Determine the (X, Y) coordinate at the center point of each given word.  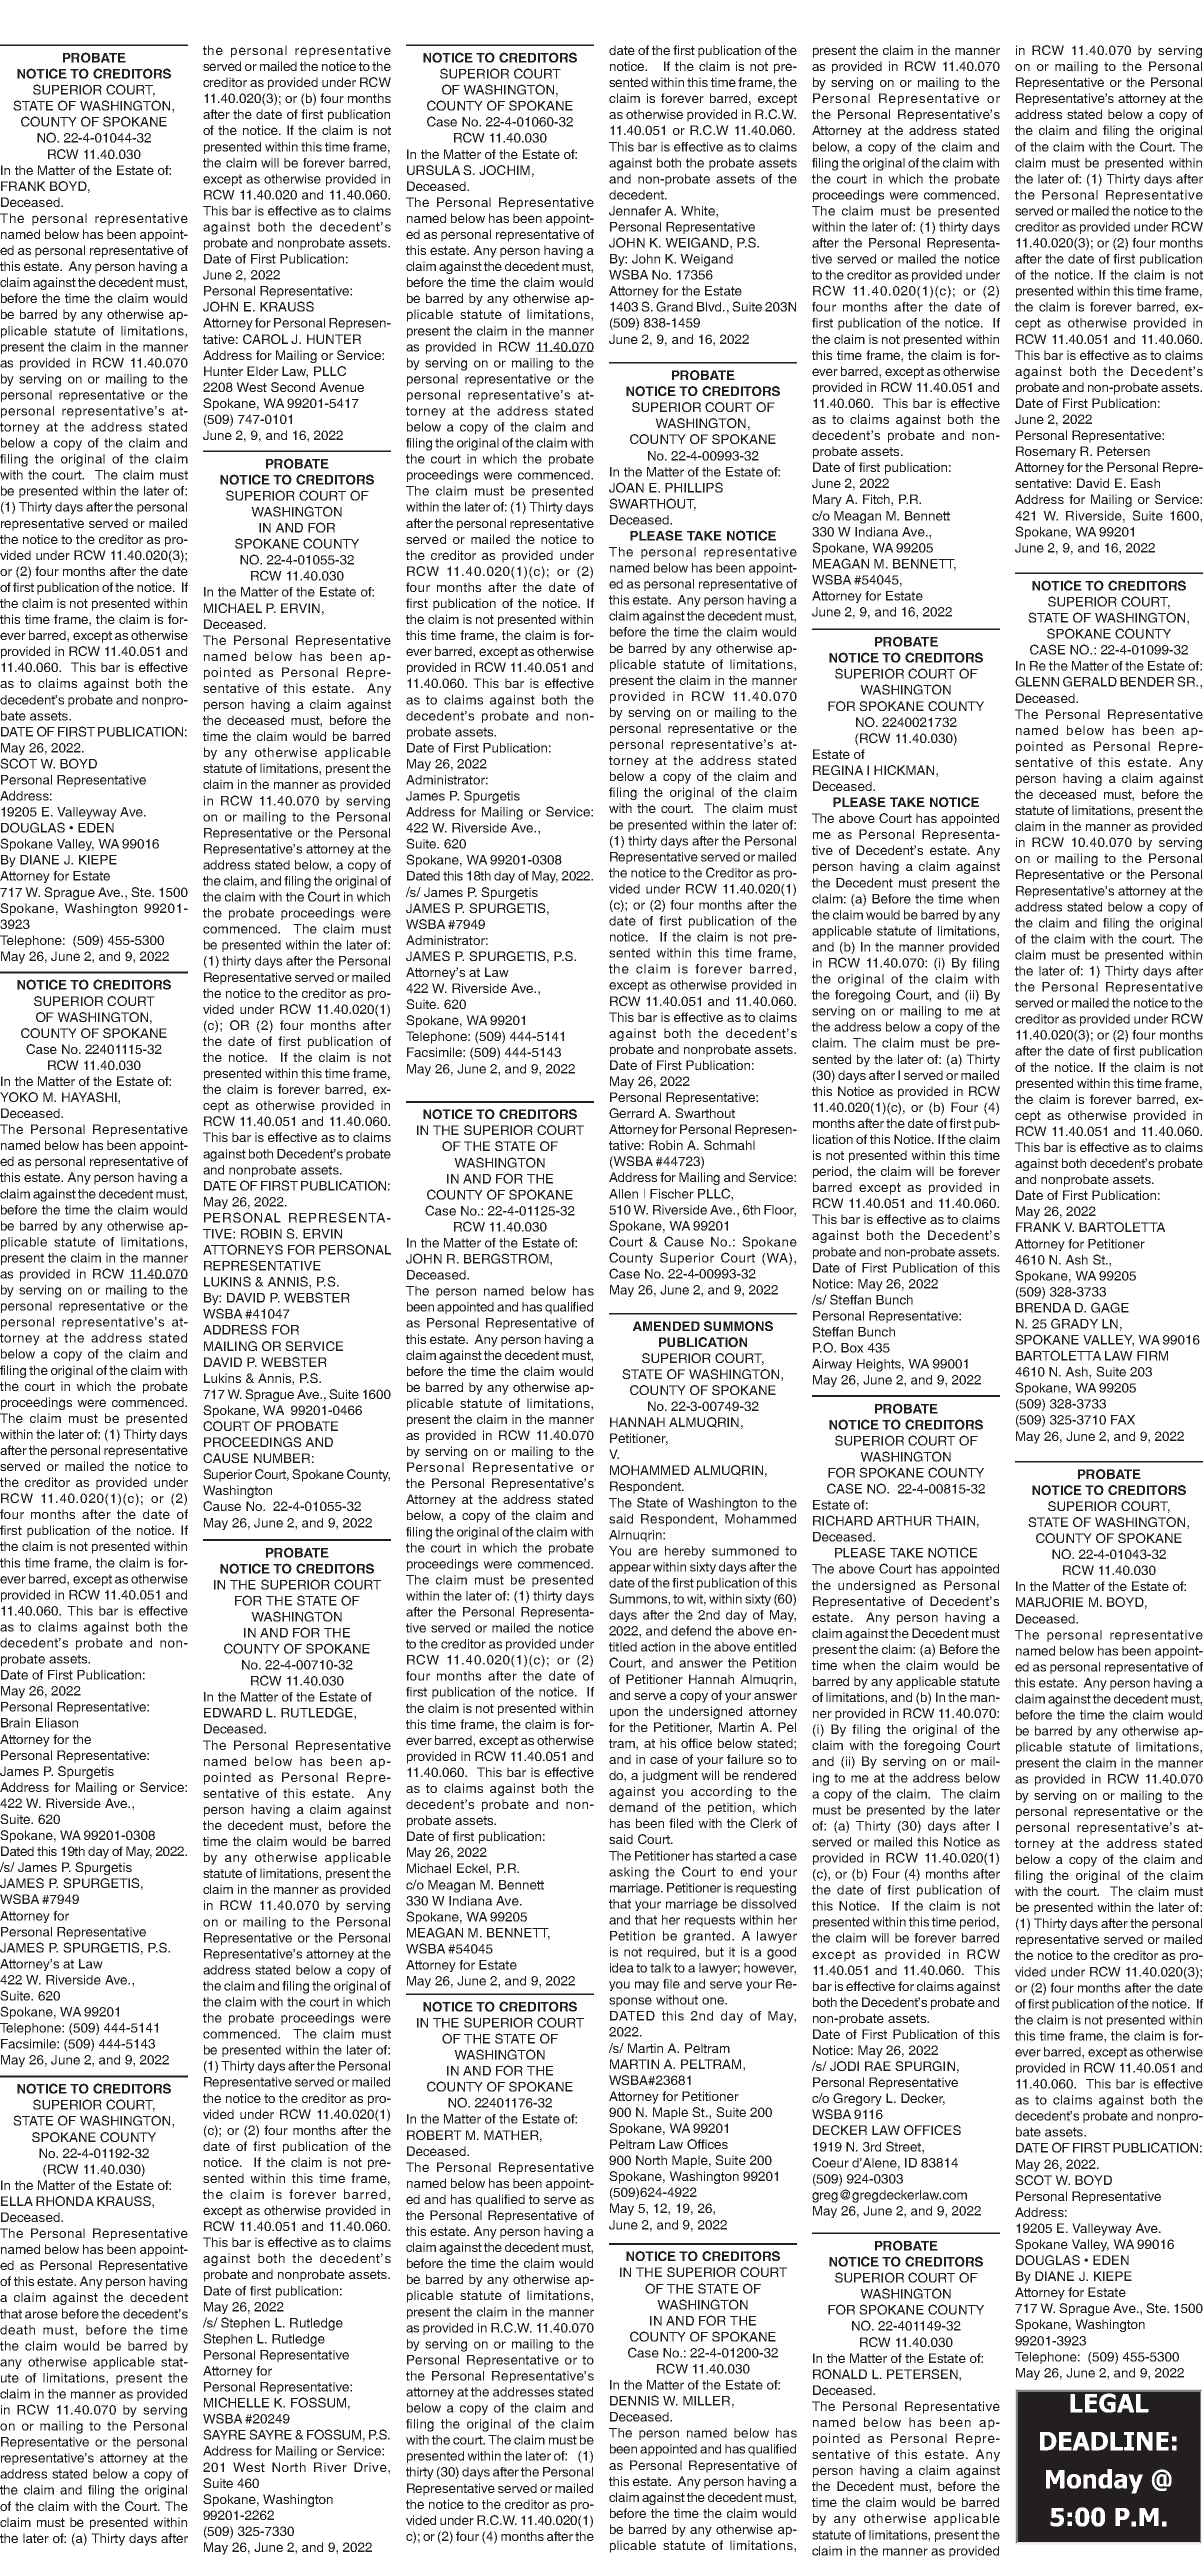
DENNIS (634, 2400)
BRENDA (1043, 1308)
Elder (262, 371)
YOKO (19, 1097)
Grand (674, 306)
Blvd (710, 307)
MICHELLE (236, 2402)
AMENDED (666, 1326)
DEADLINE (1104, 2441)
